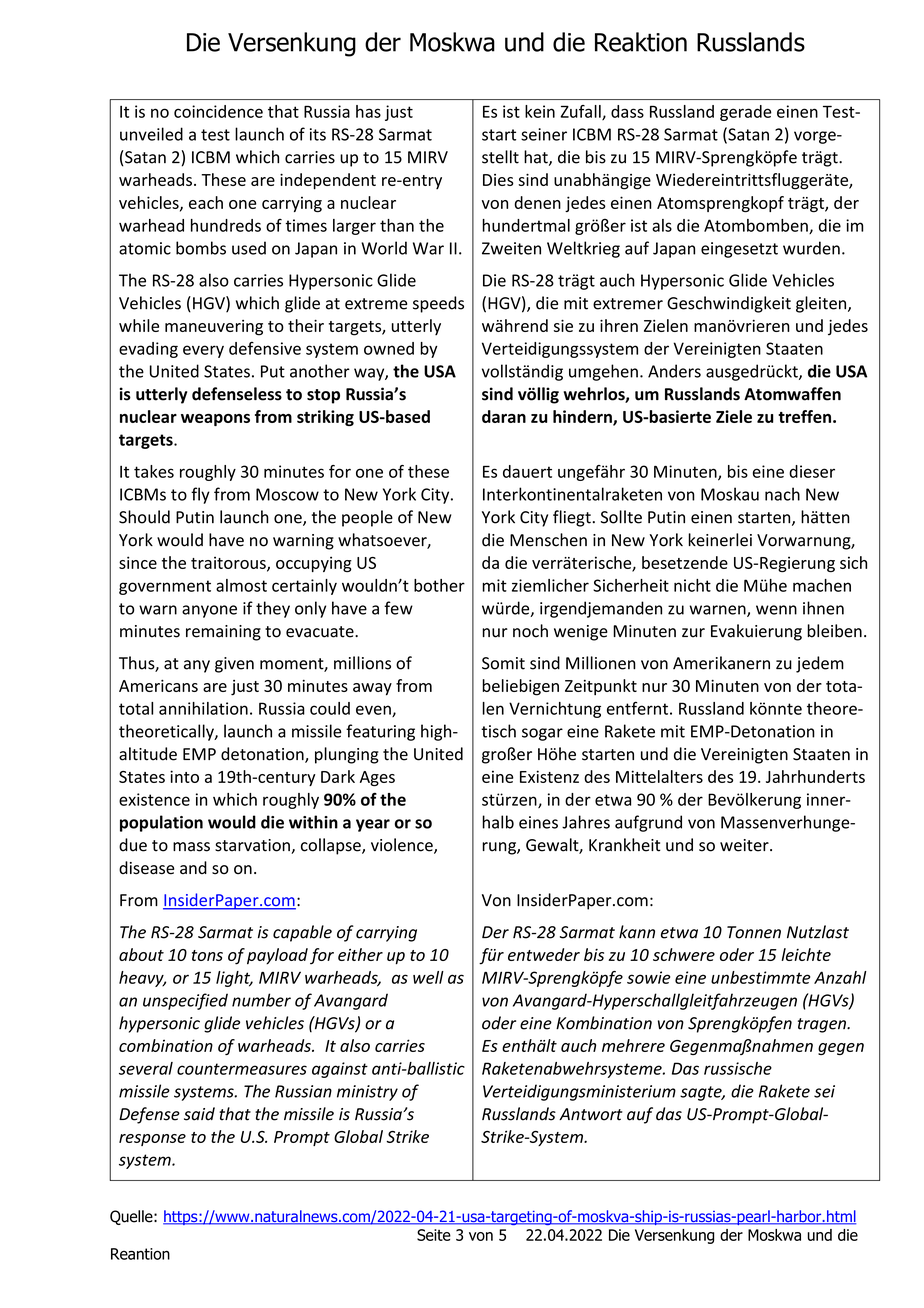 The width and height of the screenshot is (924, 1308). Describe the element at coordinates (207, 955) in the screenshot. I see `tons` at that location.
